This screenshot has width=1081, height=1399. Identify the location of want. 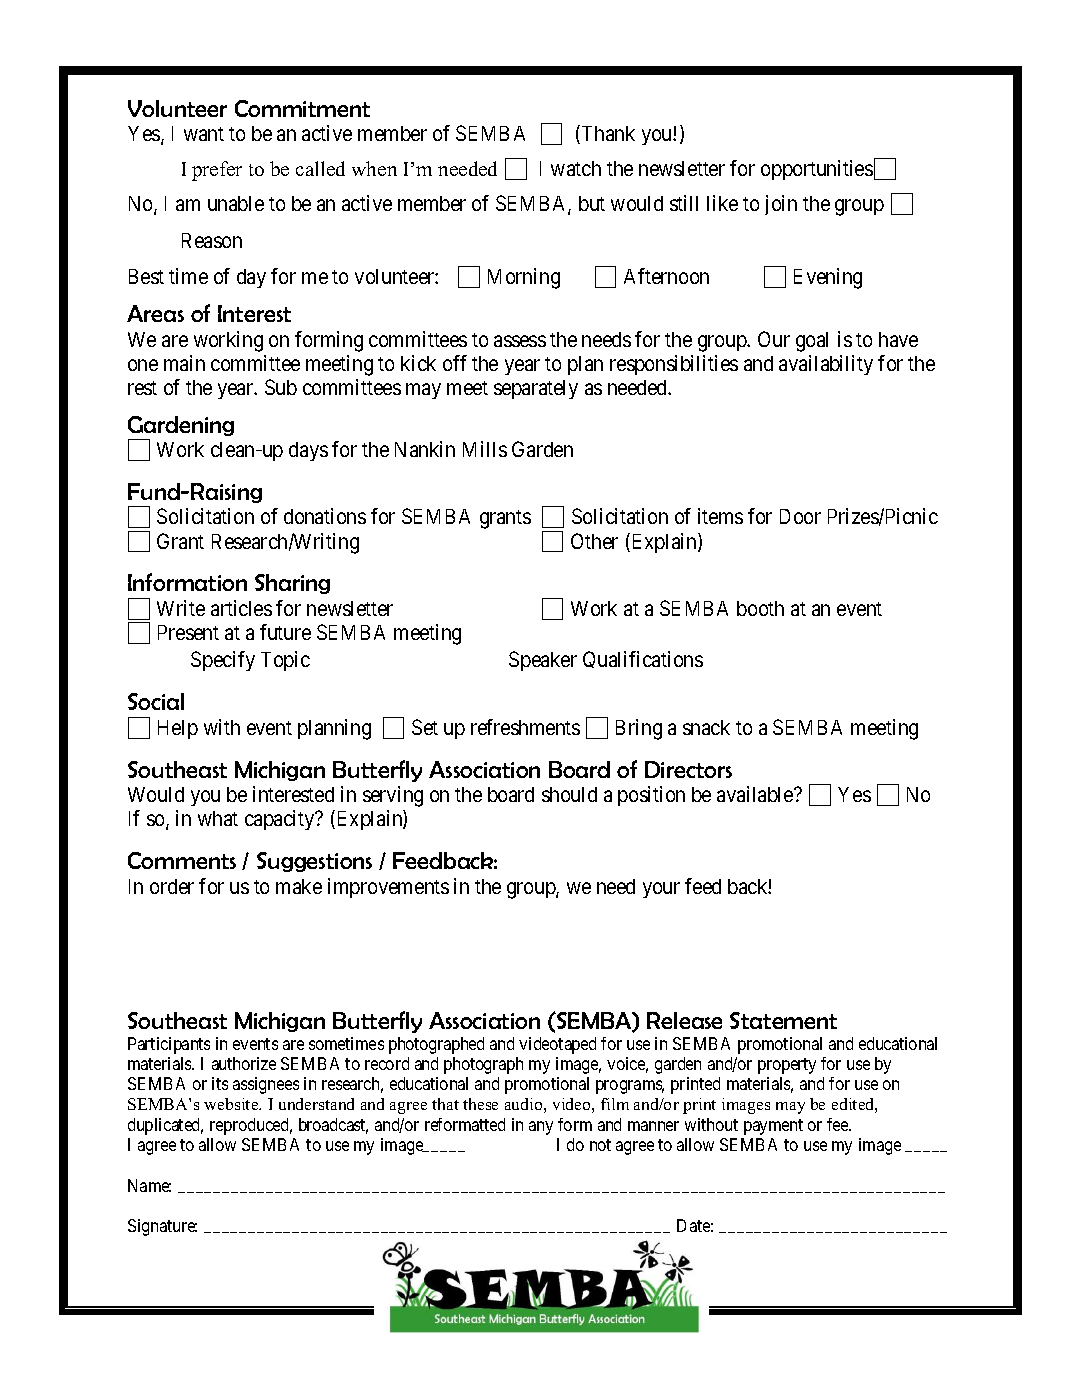
(204, 134).
